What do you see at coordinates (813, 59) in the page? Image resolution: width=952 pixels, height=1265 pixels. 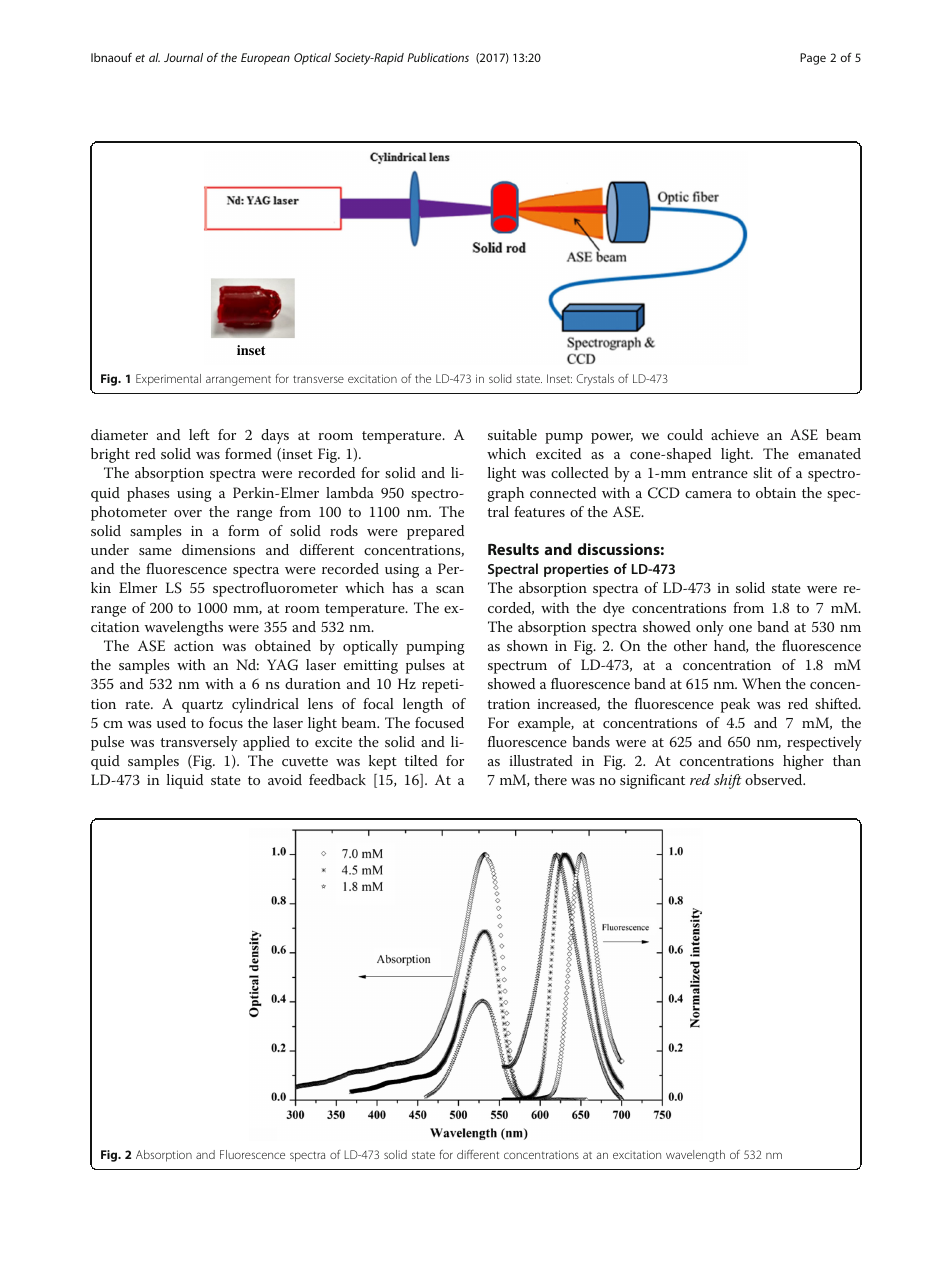 I see `Page` at bounding box center [813, 59].
